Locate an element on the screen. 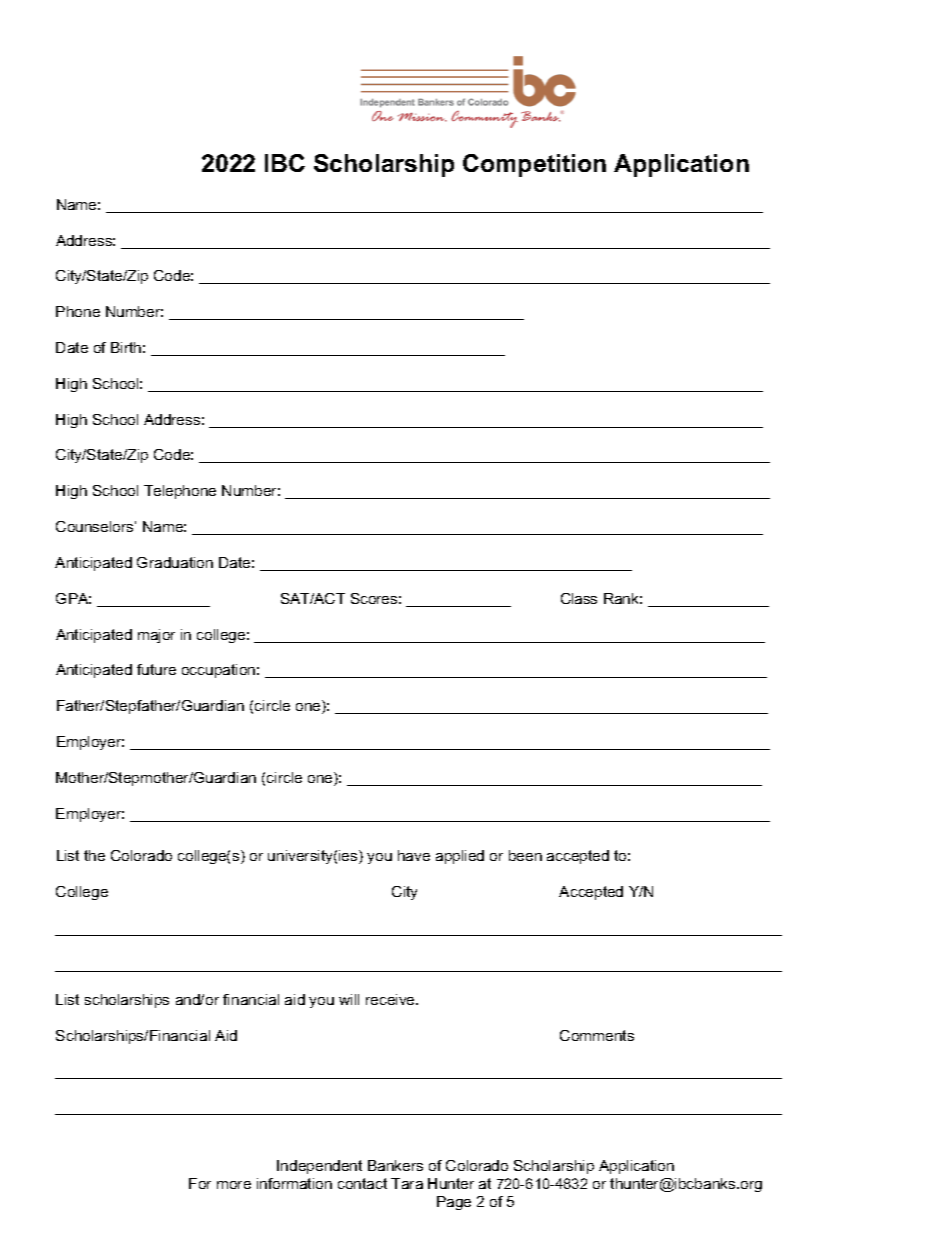 The width and height of the screenshot is (952, 1233). been is located at coordinates (525, 855).
